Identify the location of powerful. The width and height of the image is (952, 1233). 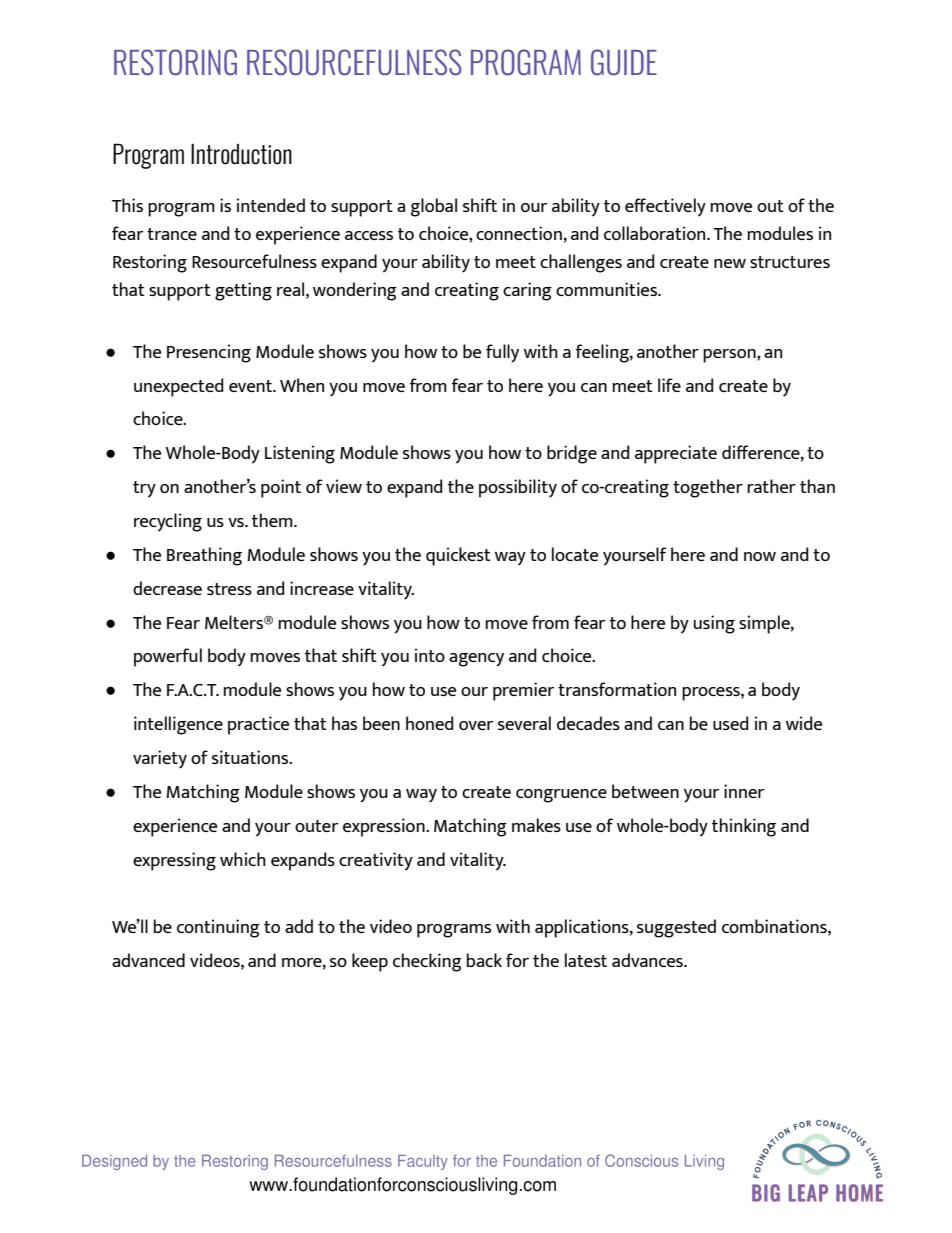
(168, 657).
